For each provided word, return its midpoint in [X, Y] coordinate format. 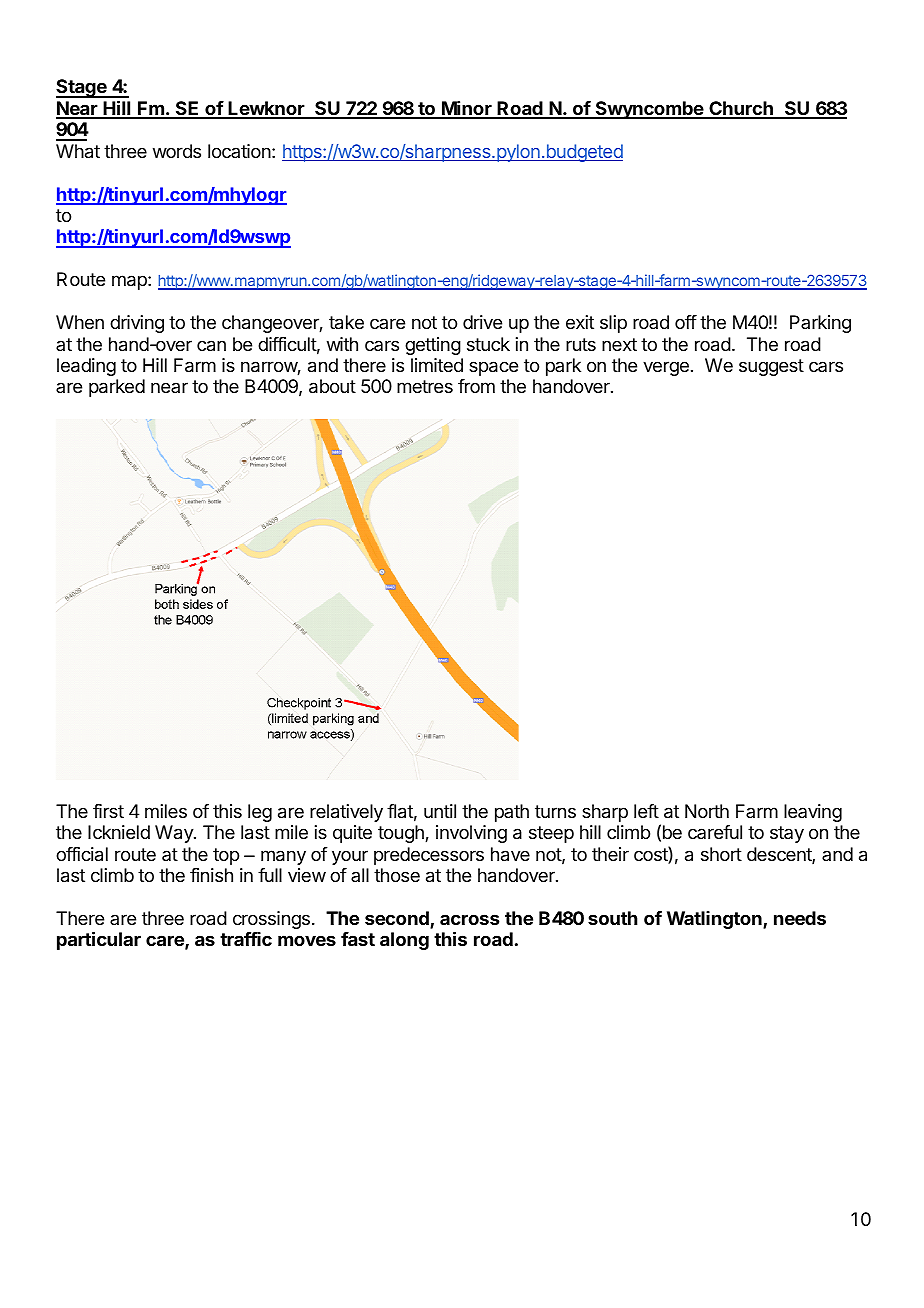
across [469, 919]
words [177, 151]
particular [99, 940]
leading [86, 367]
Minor [467, 109]
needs [800, 918]
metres [425, 386]
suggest [771, 367]
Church [741, 109]
